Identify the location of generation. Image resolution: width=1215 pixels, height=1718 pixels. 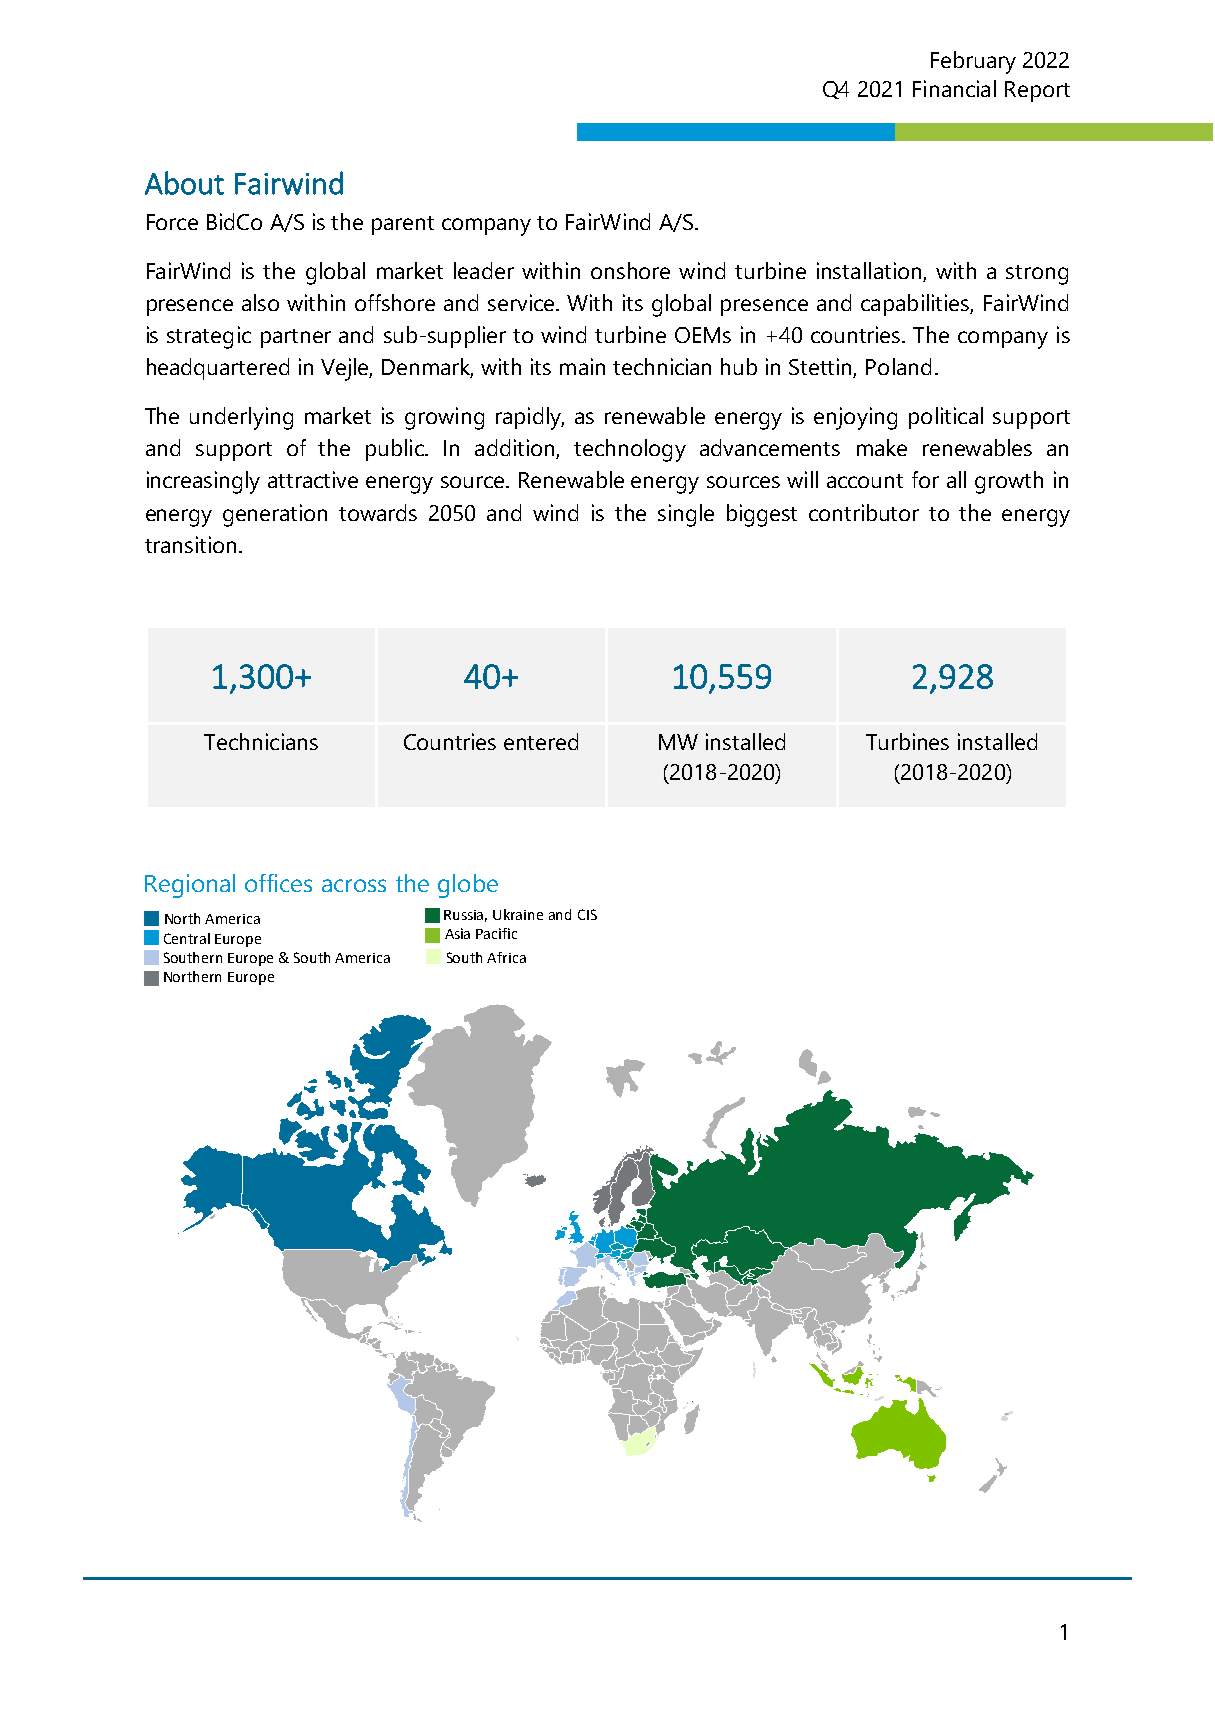
(275, 515).
